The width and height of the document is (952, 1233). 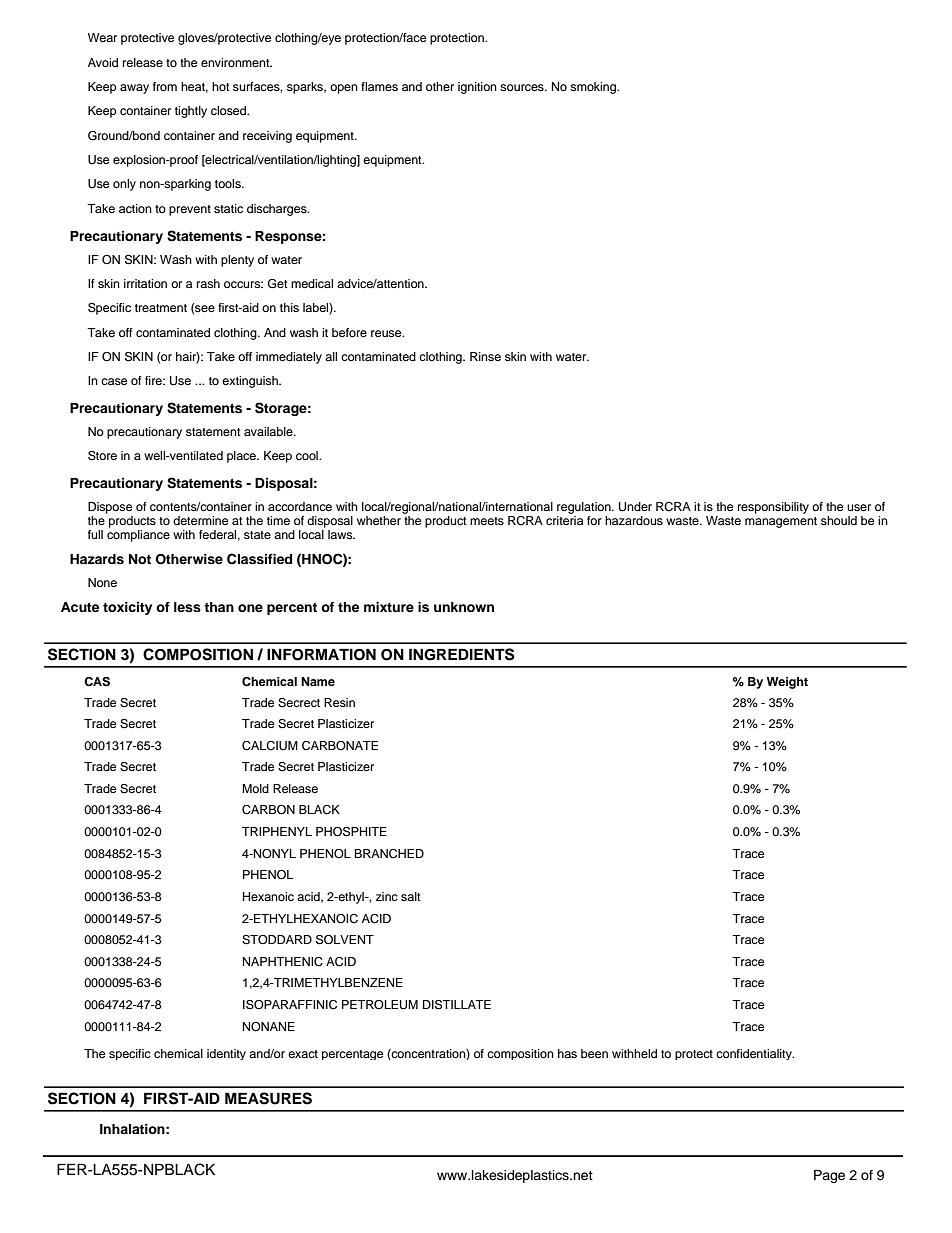 I want to click on unknown, so click(x=464, y=607).
